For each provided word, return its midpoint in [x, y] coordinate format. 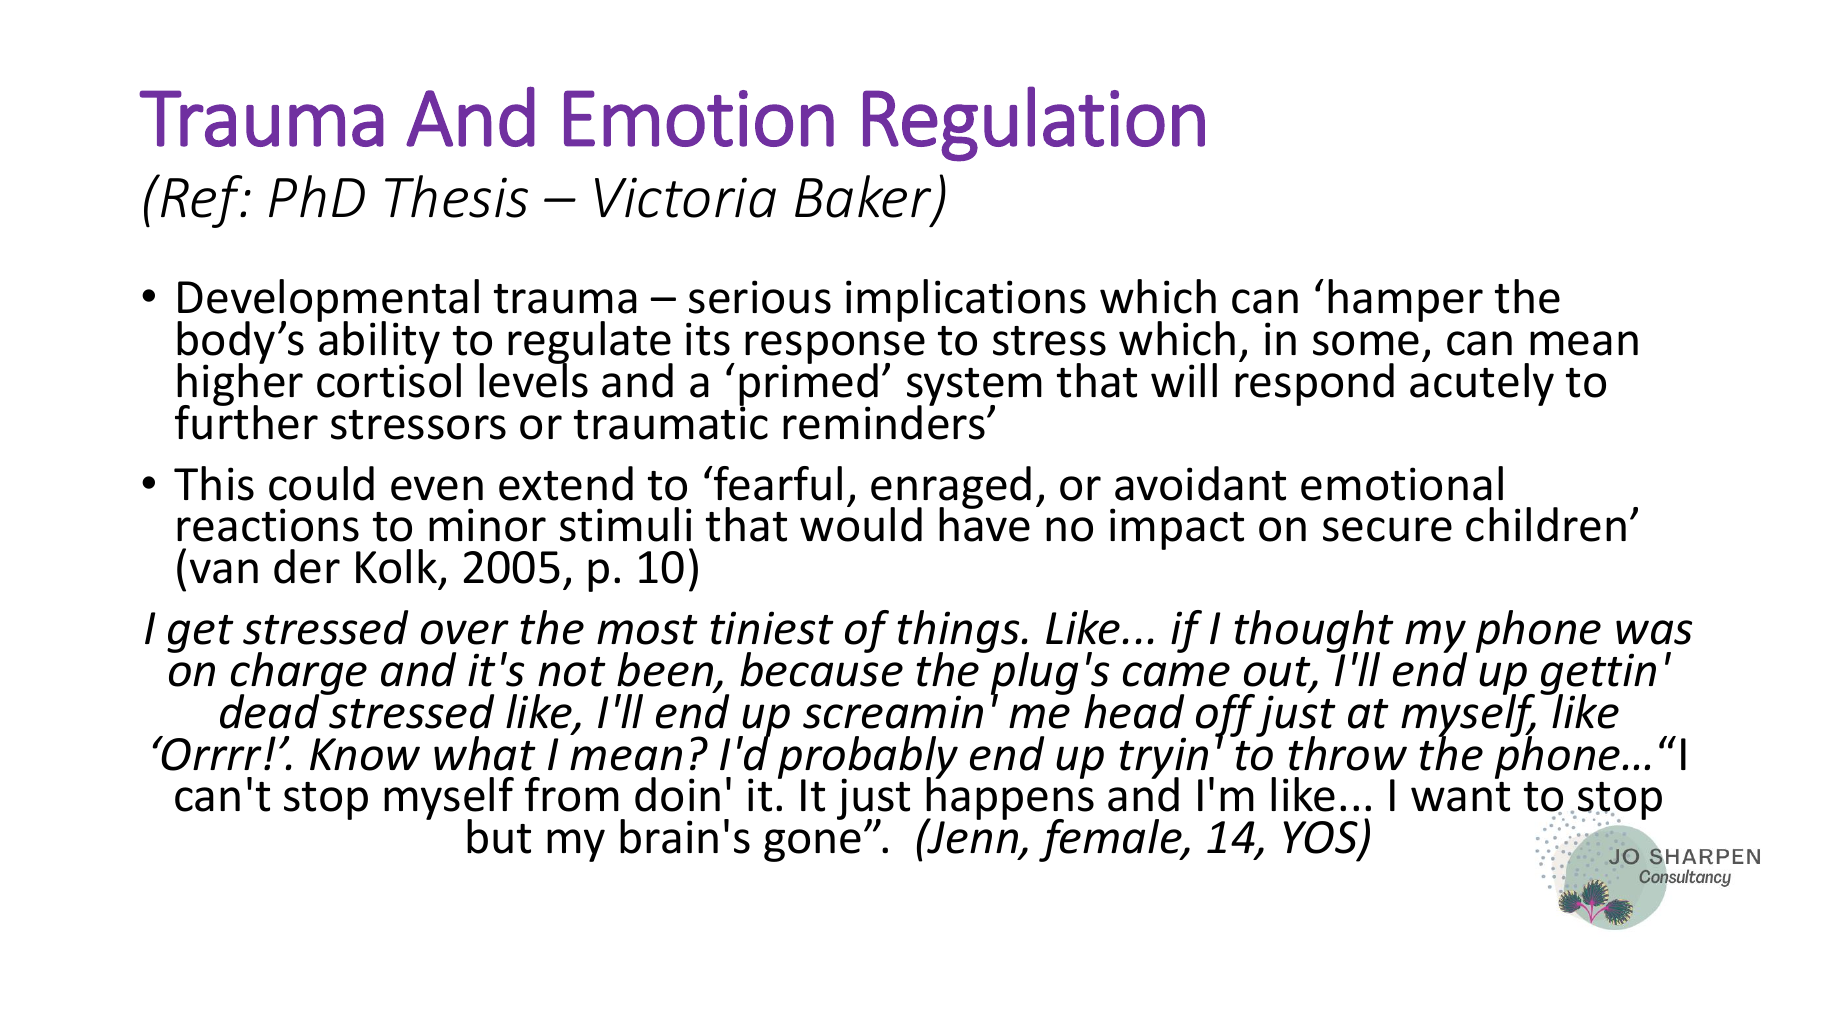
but [499, 836]
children [1546, 524]
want [1460, 797]
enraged [951, 488]
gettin [1598, 675]
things [958, 633]
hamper [1405, 300]
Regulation [1034, 124]
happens [1009, 799]
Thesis [456, 196]
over [465, 632]
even [437, 488]
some [1366, 343]
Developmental [328, 302]
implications [966, 300]
